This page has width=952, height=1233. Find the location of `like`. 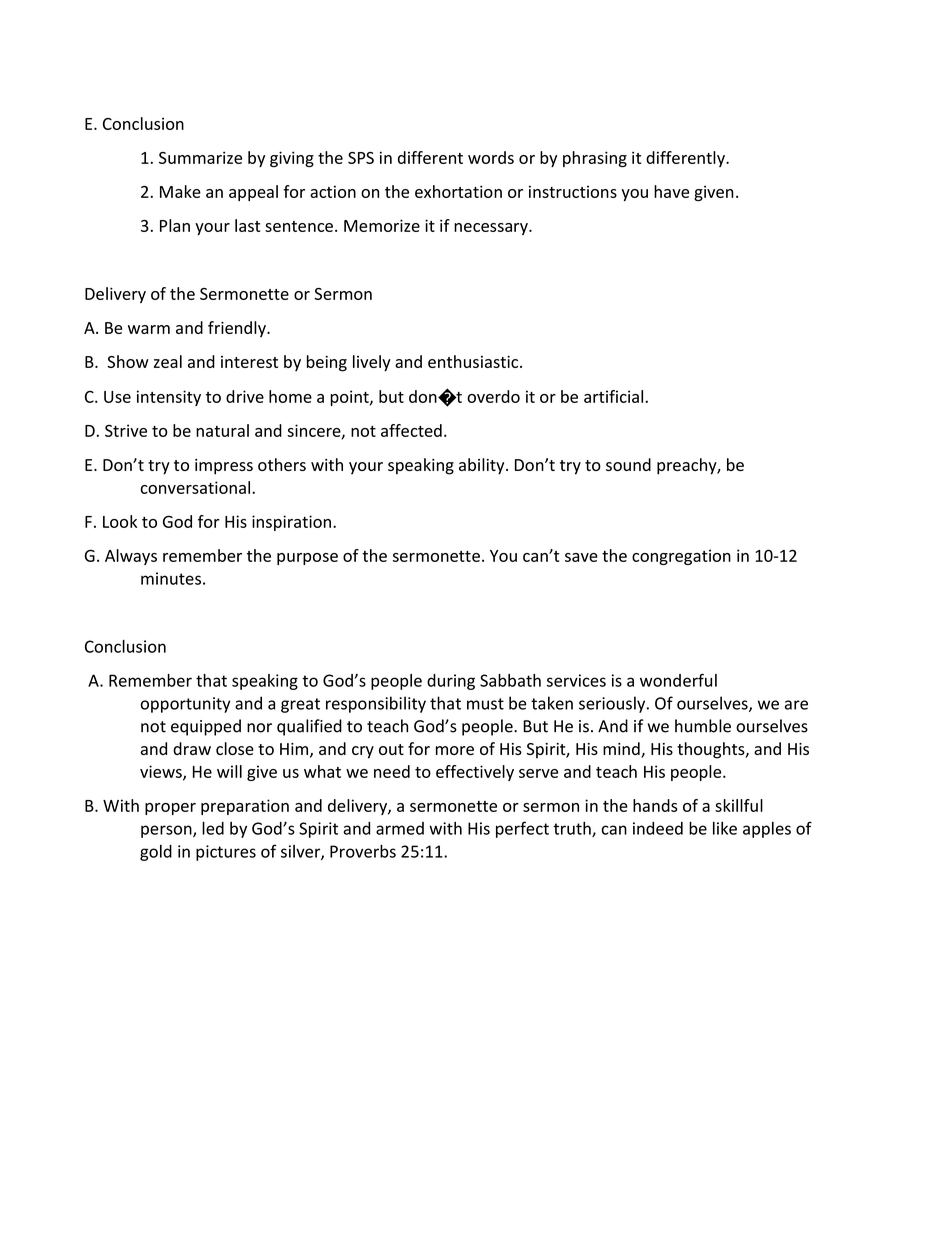

like is located at coordinates (725, 828).
